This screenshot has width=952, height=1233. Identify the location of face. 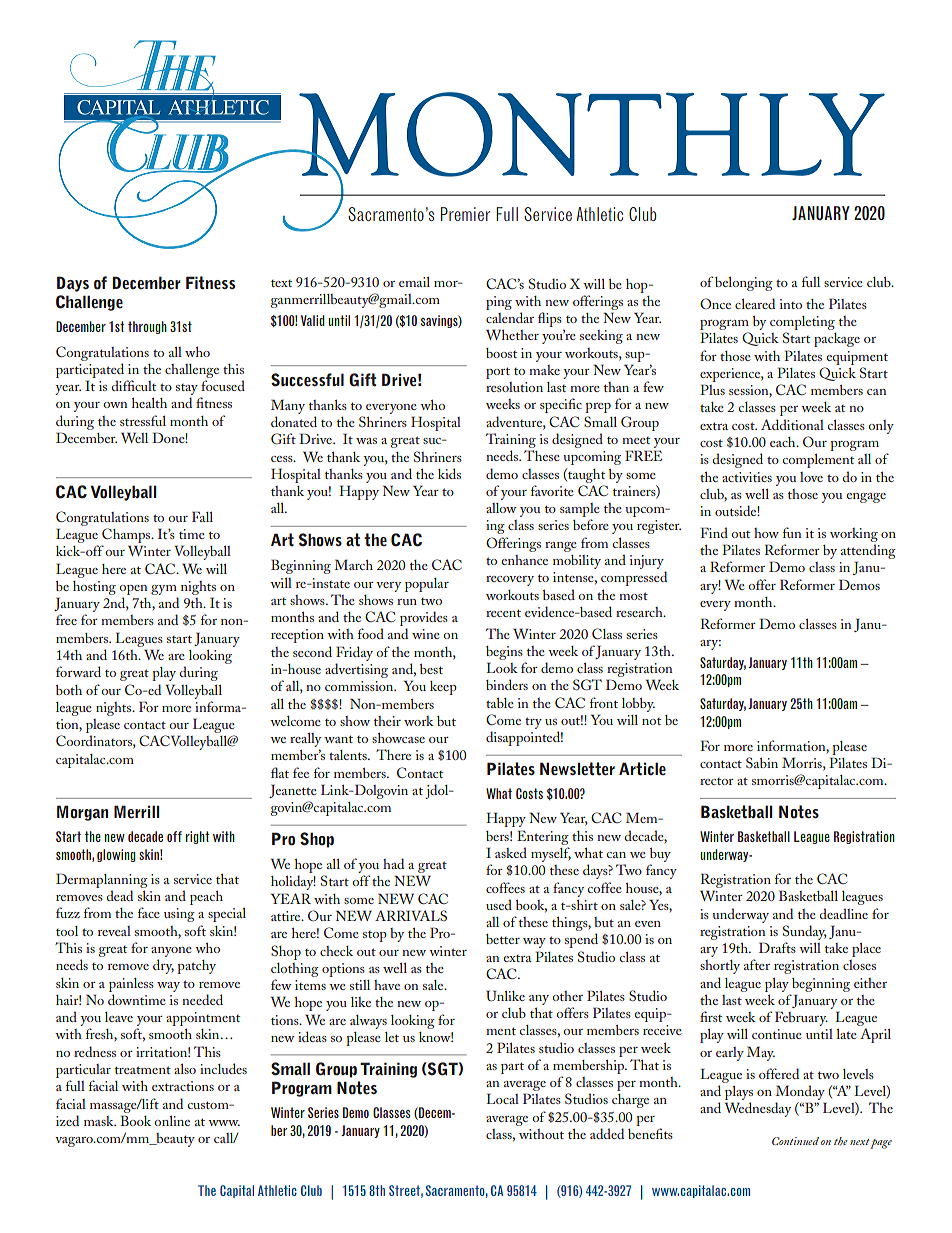
(149, 912).
